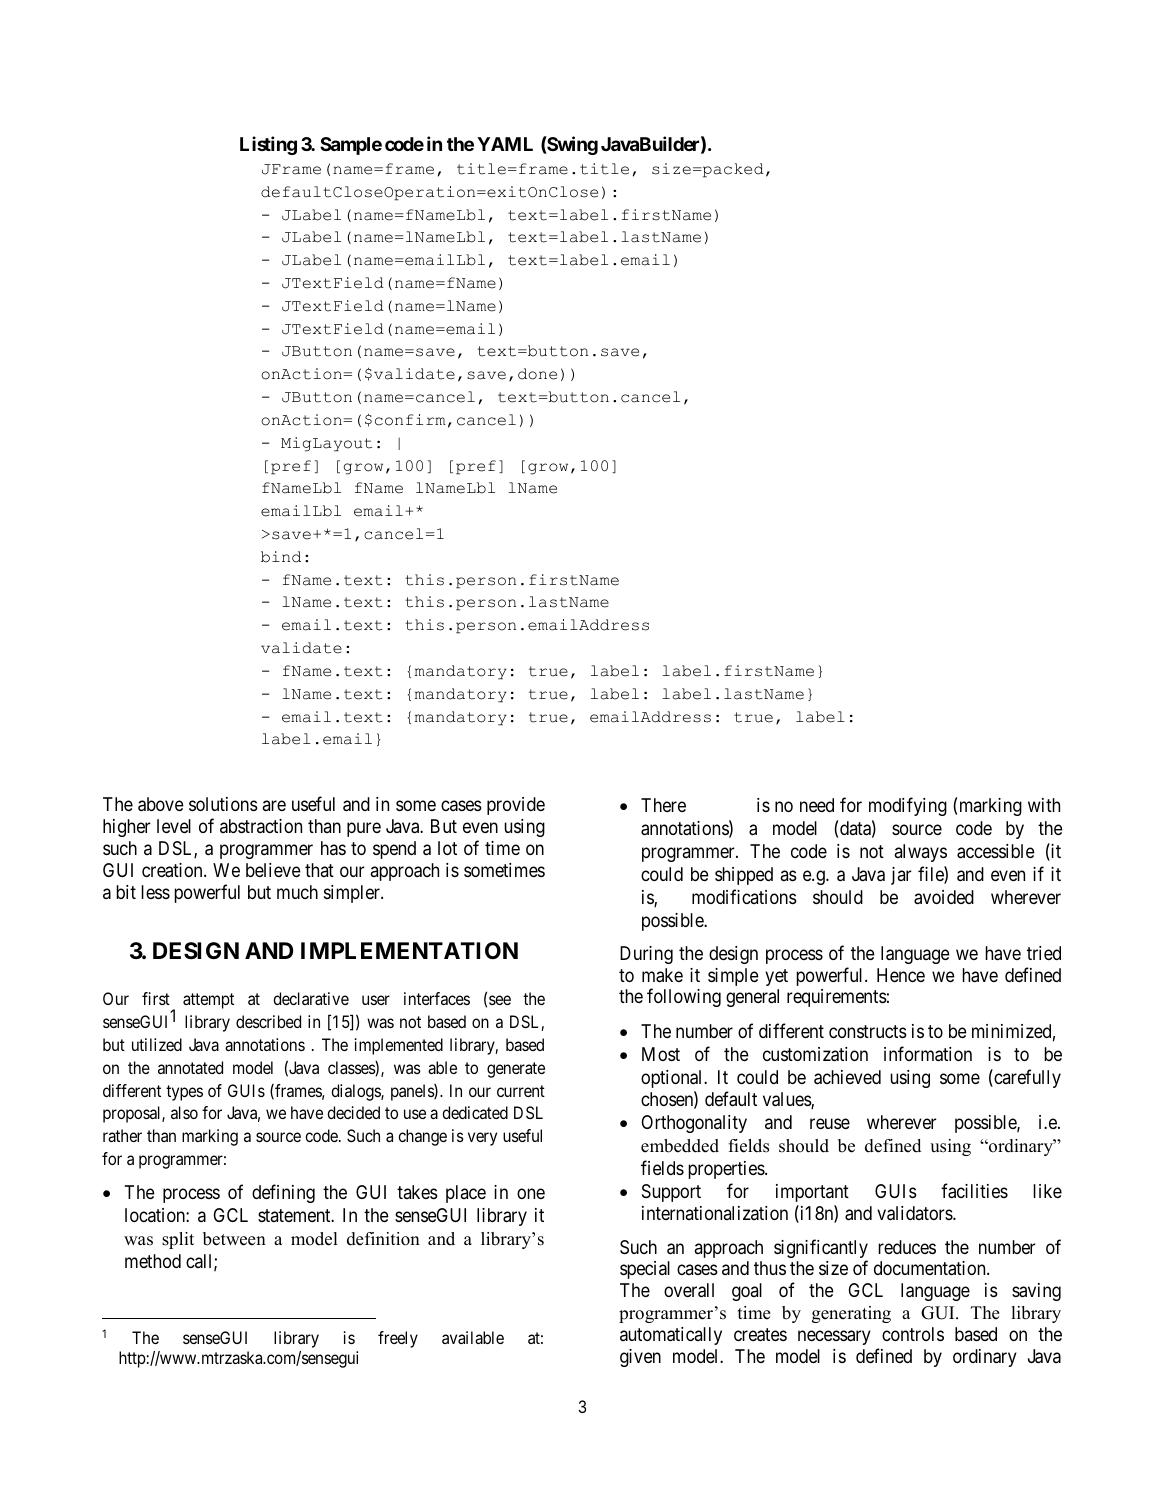  Describe the element at coordinates (505, 144) in the screenshot. I see `YAML` at that location.
